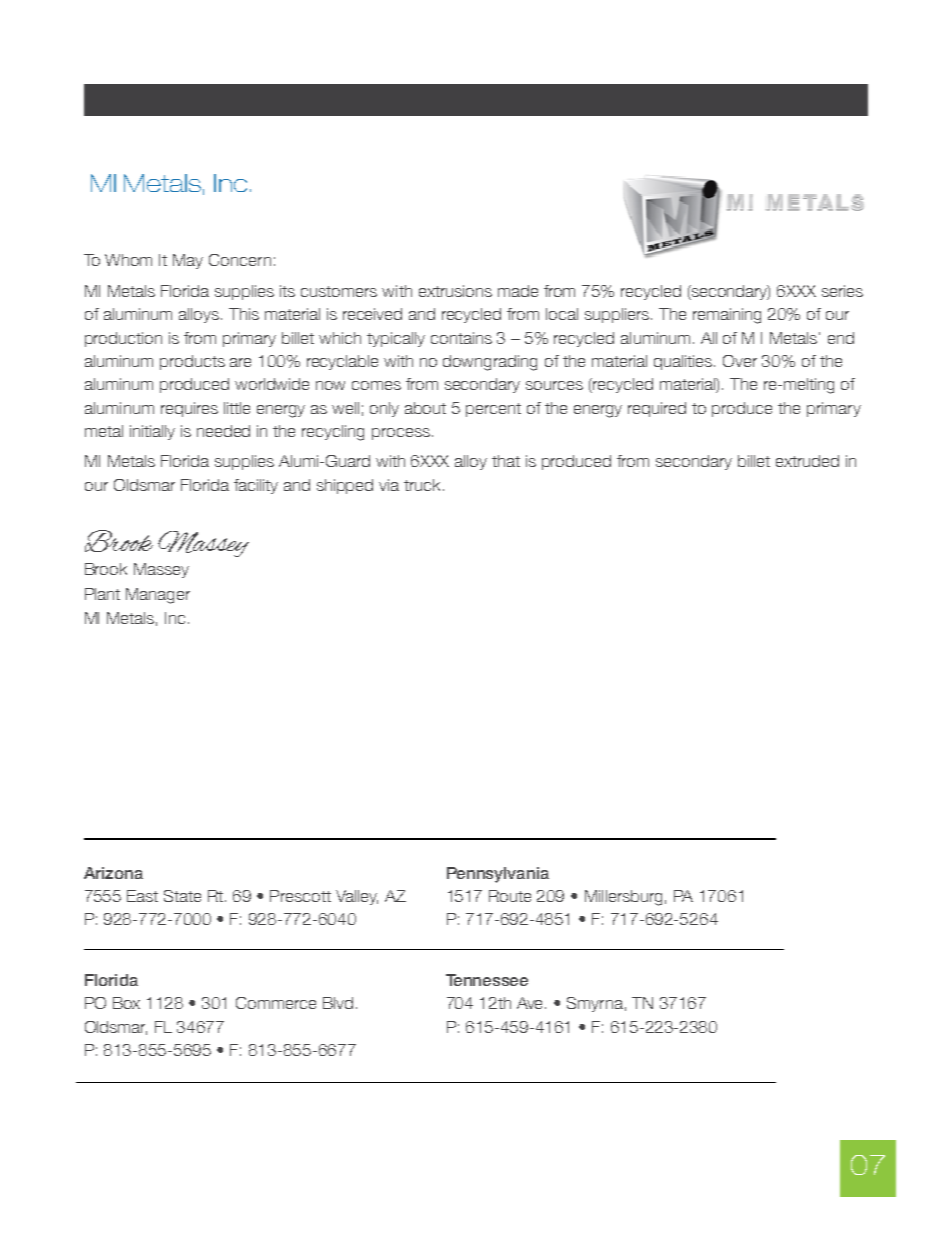 The width and height of the page is (952, 1233). I want to click on Box, so click(126, 1003).
